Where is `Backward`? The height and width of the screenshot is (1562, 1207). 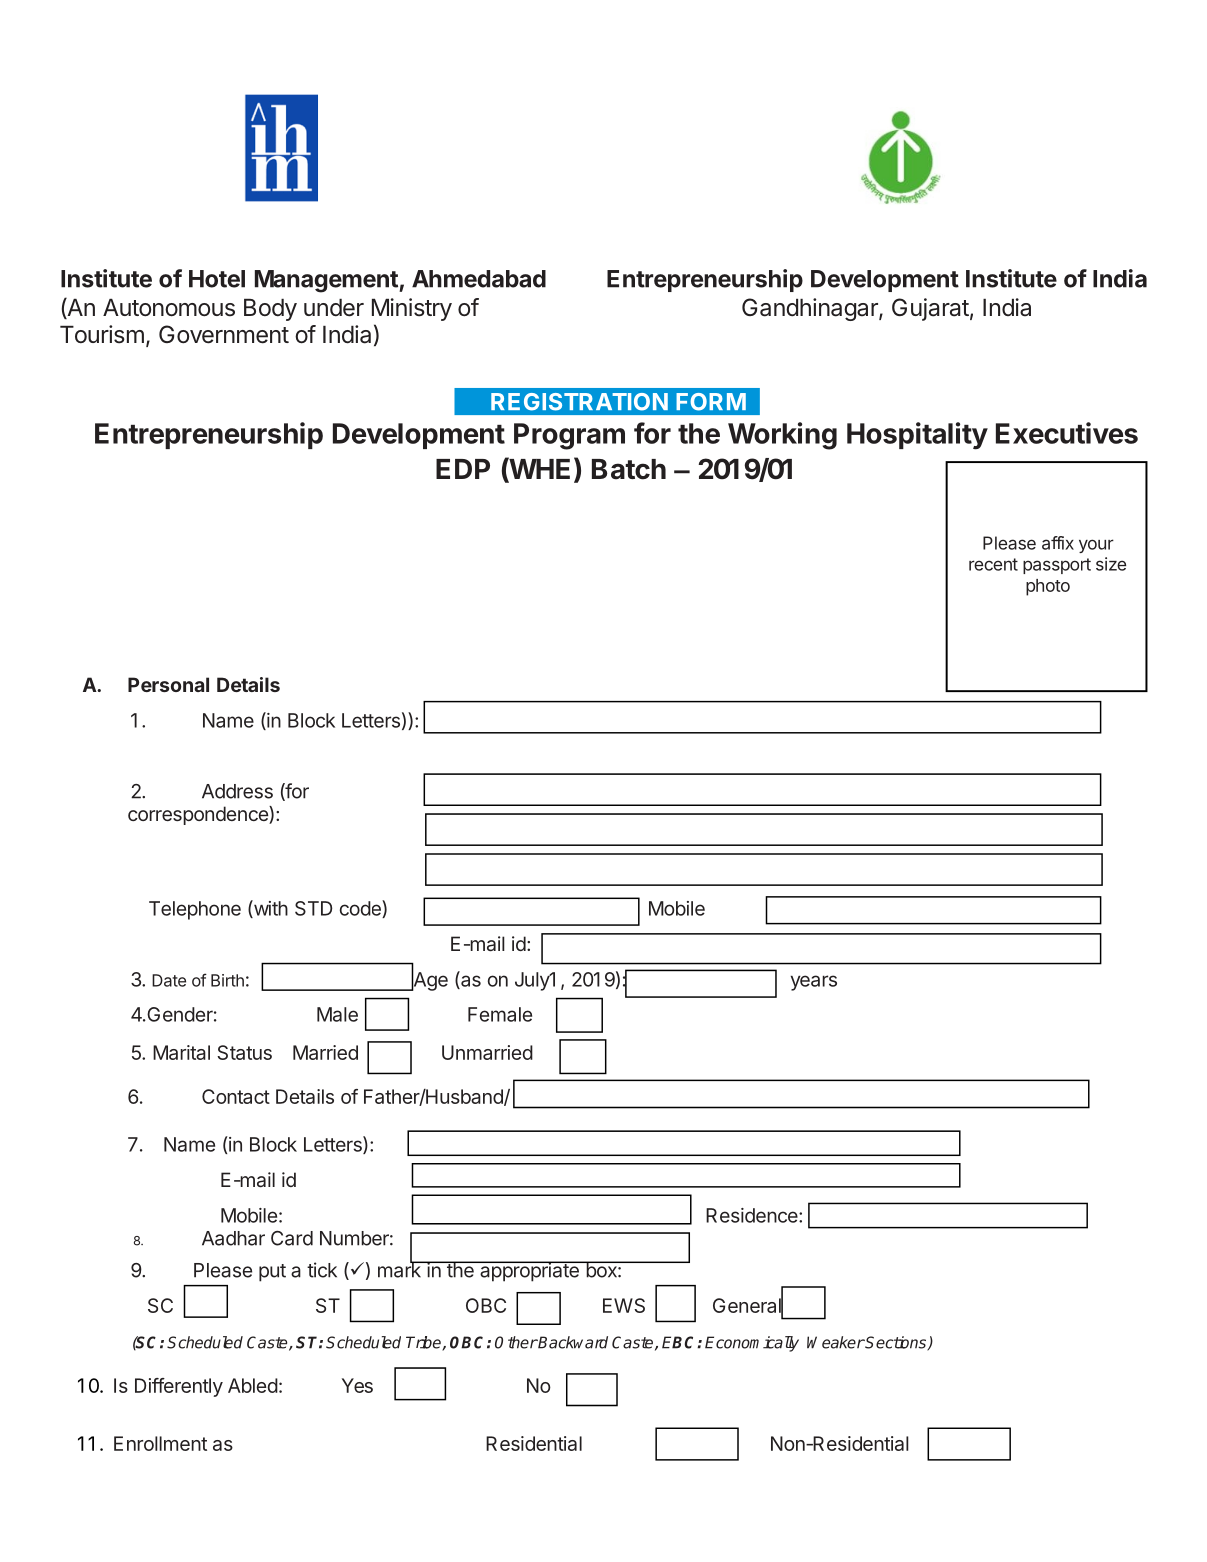
Backward is located at coordinates (572, 1342).
